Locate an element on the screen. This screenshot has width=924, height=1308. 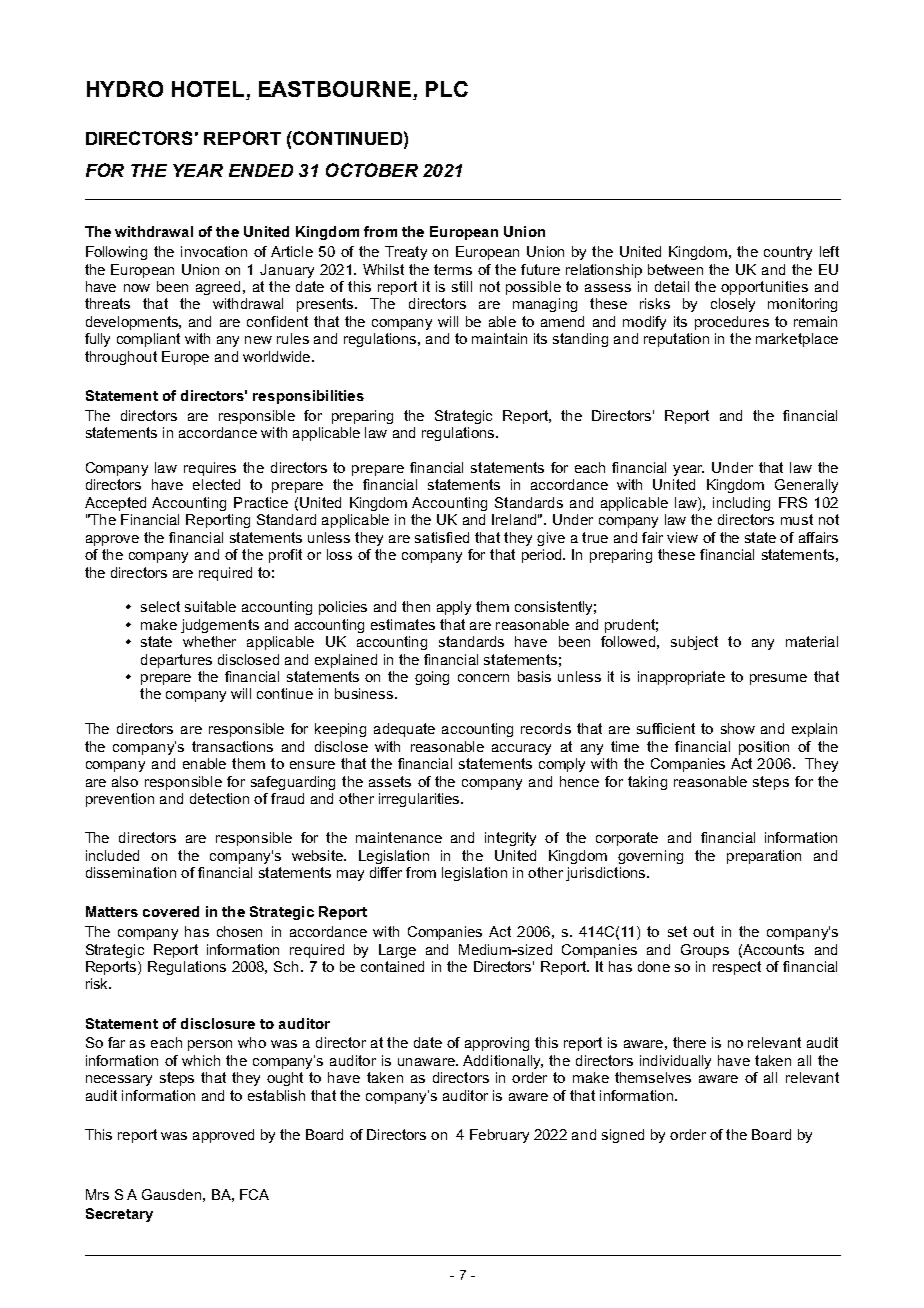
PLC is located at coordinates (447, 89).
